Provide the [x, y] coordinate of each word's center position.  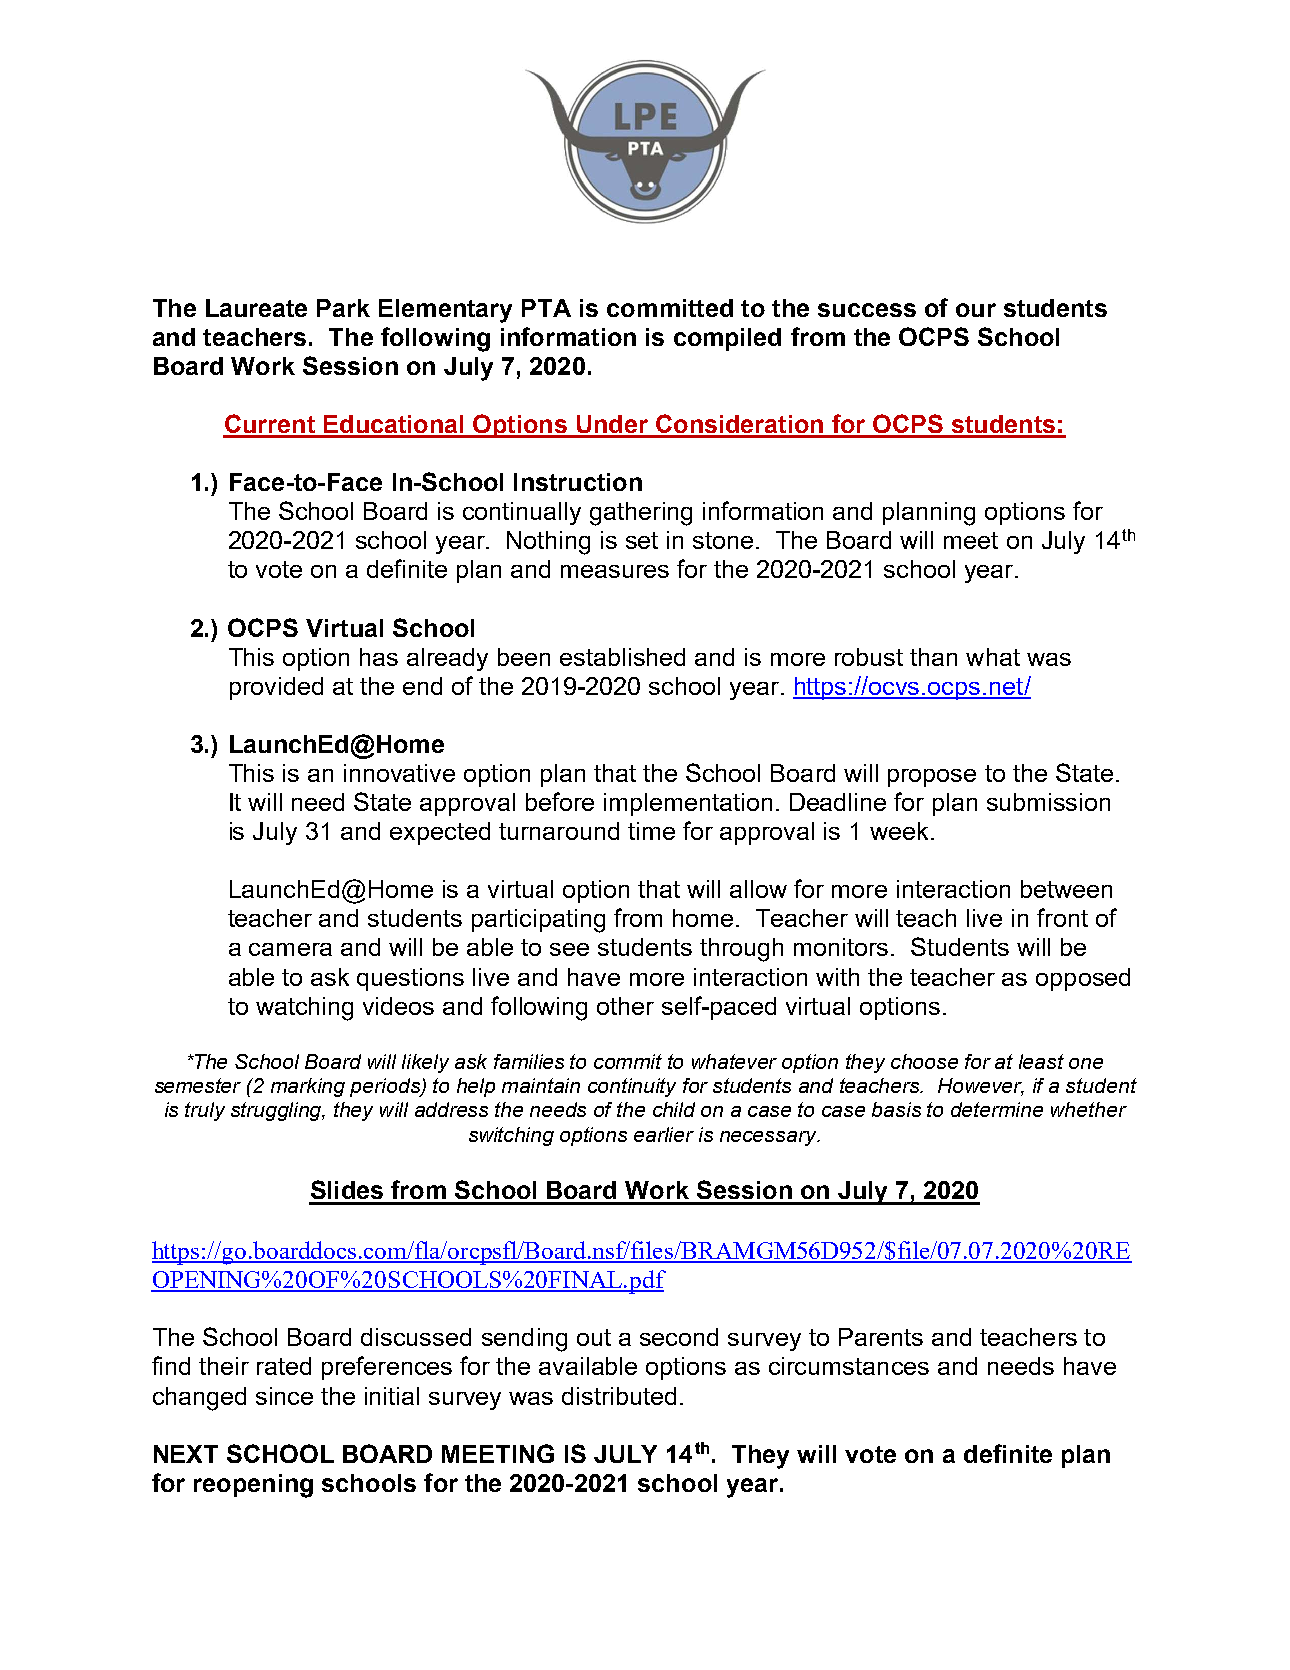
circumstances [849, 1366]
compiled [727, 339]
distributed [619, 1396]
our [976, 310]
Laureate [256, 308]
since [284, 1396]
